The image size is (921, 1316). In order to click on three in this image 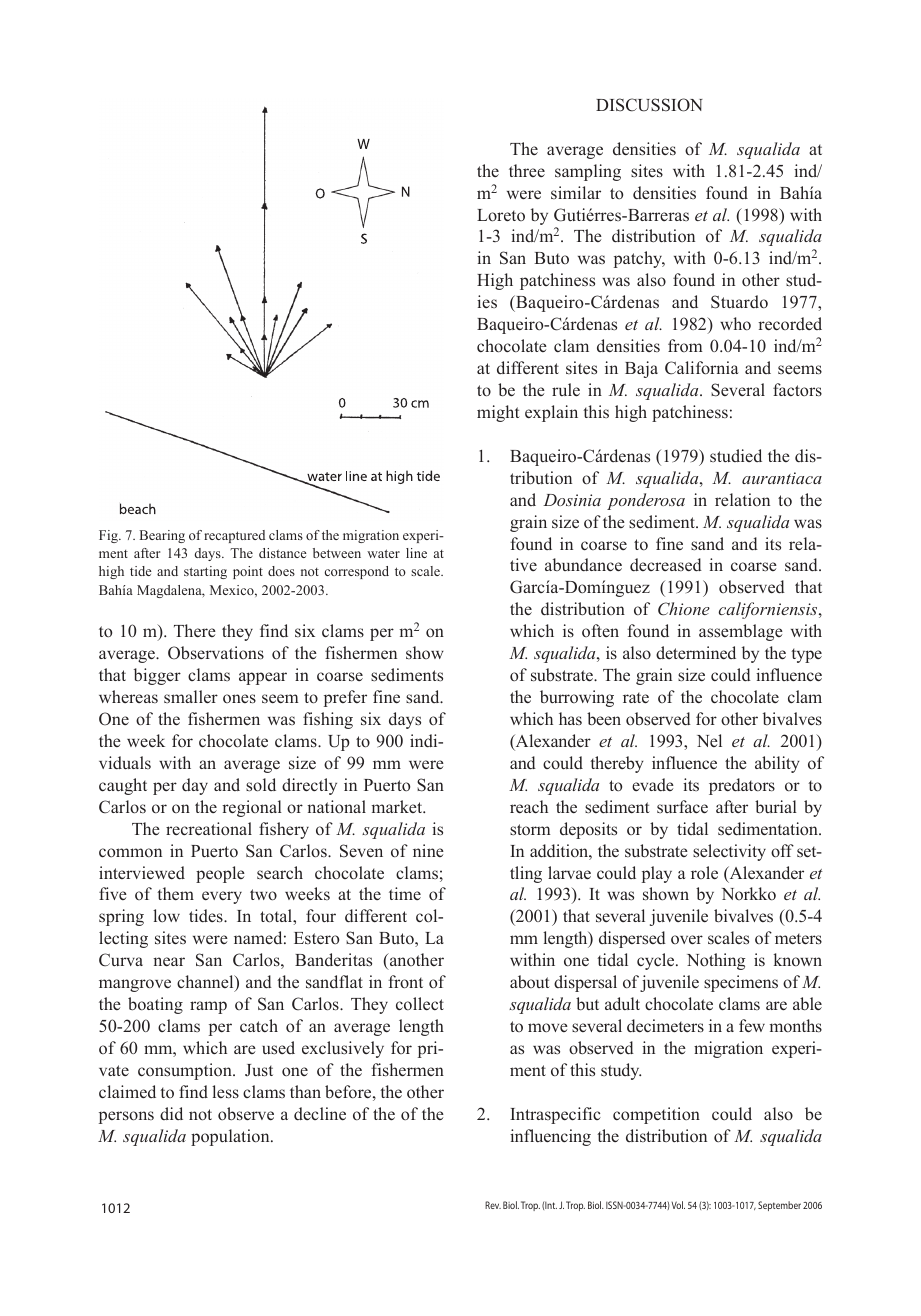, I will do `click(527, 170)`.
